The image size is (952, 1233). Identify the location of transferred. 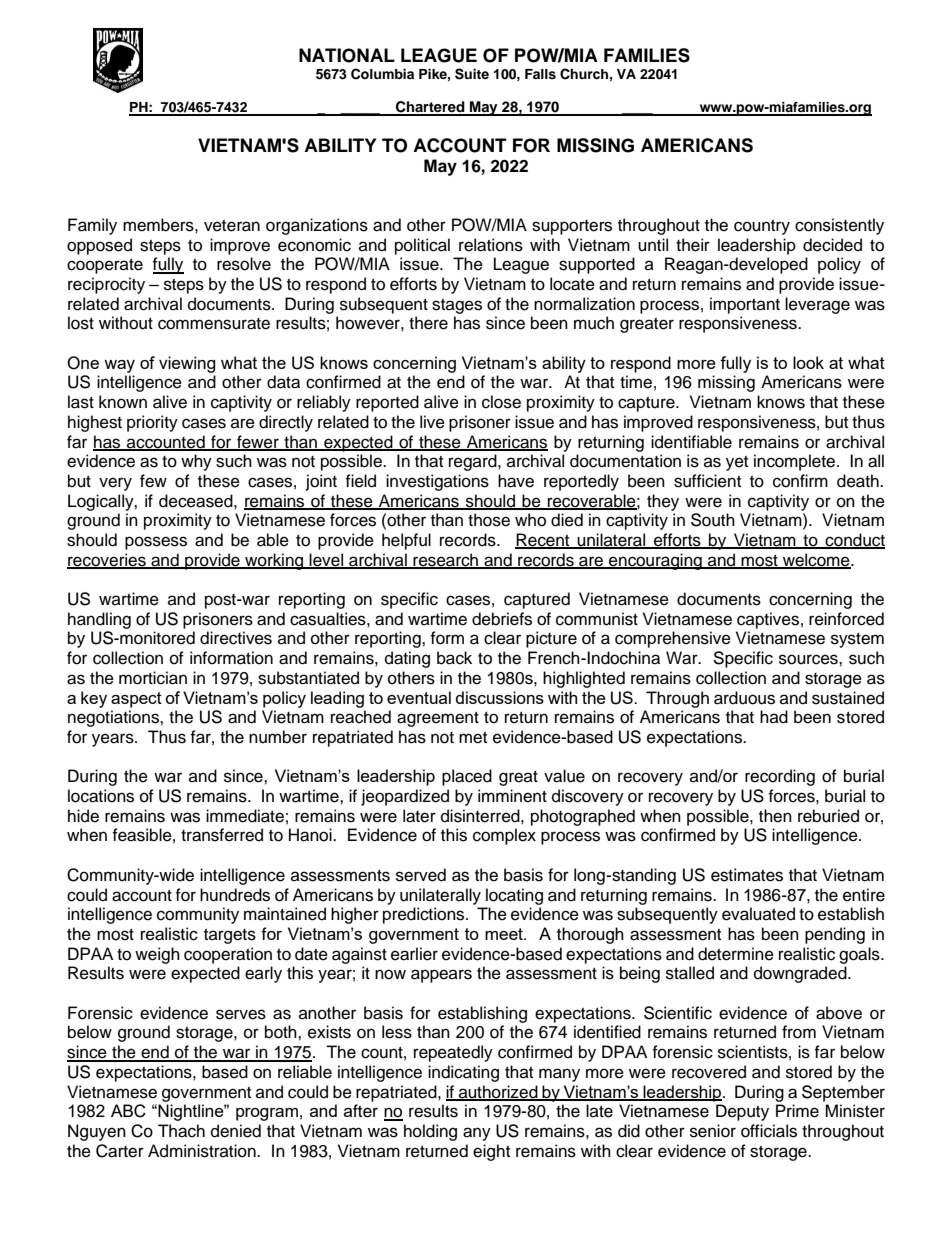
(222, 835).
